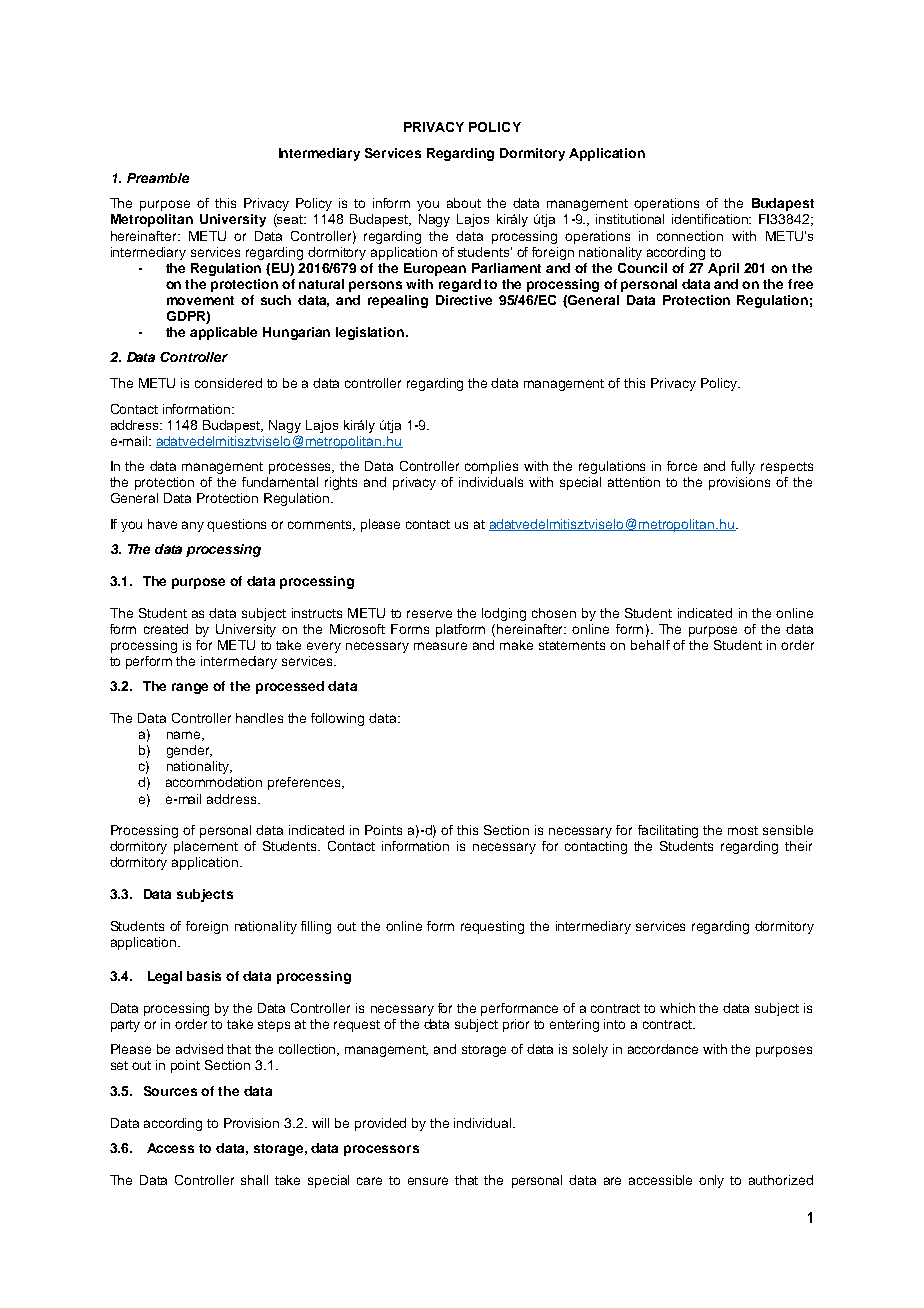  Describe the element at coordinates (743, 467) in the page. I see `fully` at that location.
